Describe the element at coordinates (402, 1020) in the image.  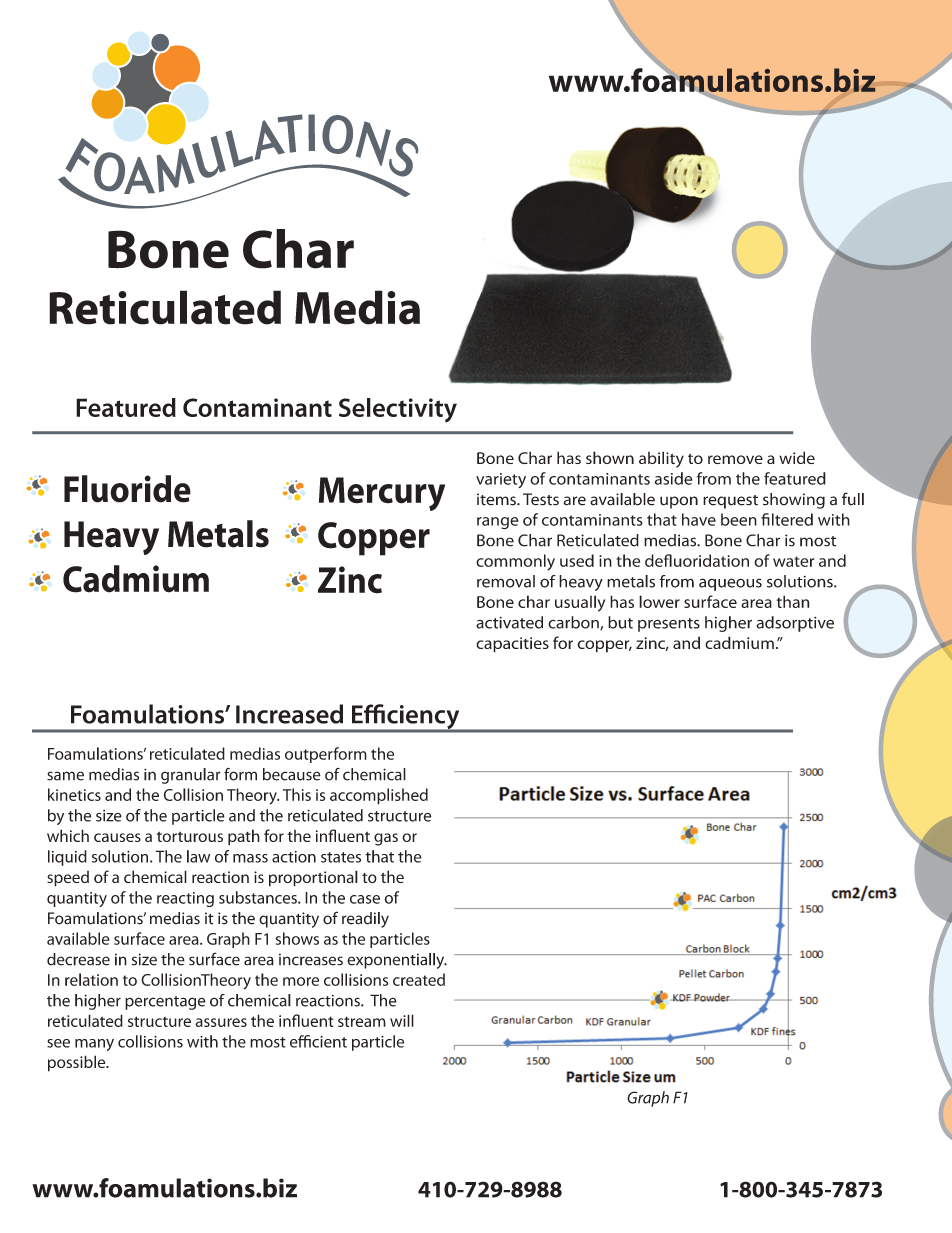
I see `will` at that location.
